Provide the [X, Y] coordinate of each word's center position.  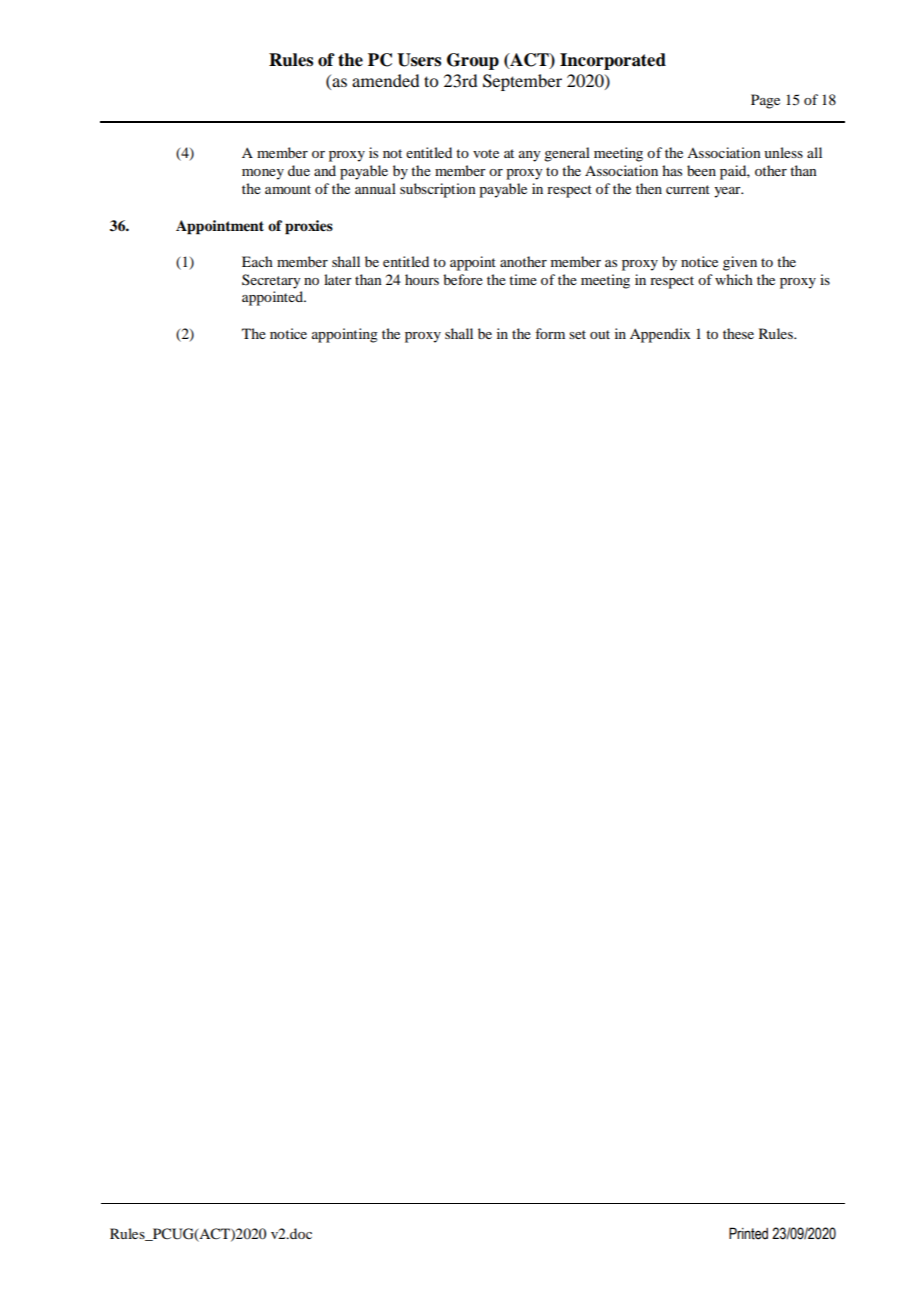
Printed [748, 1233]
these [738, 333]
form [550, 333]
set [577, 334]
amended [385, 80]
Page [765, 101]
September [522, 82]
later [338, 279]
